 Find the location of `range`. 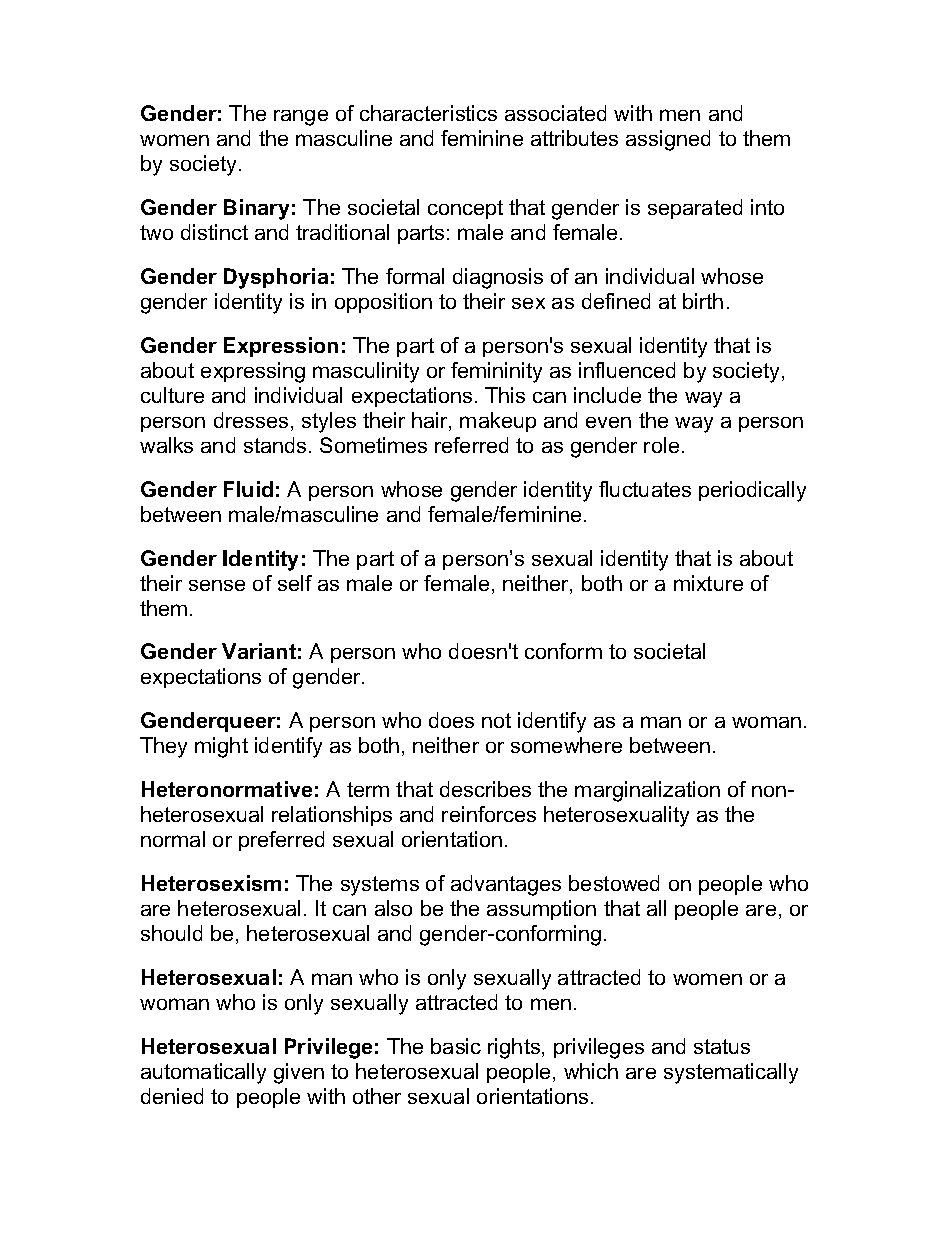

range is located at coordinates (301, 118).
